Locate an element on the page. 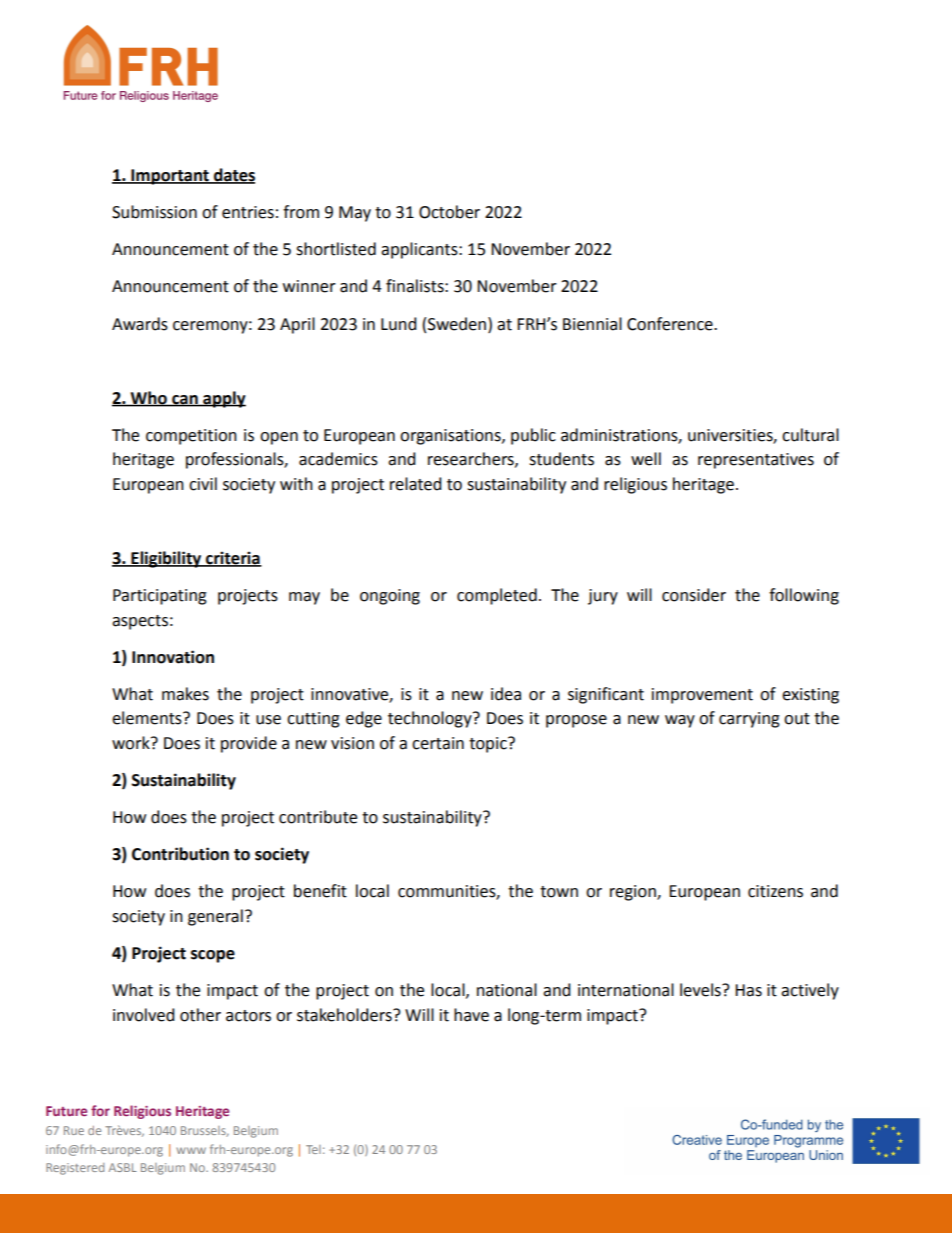  Innovation is located at coordinates (173, 657).
